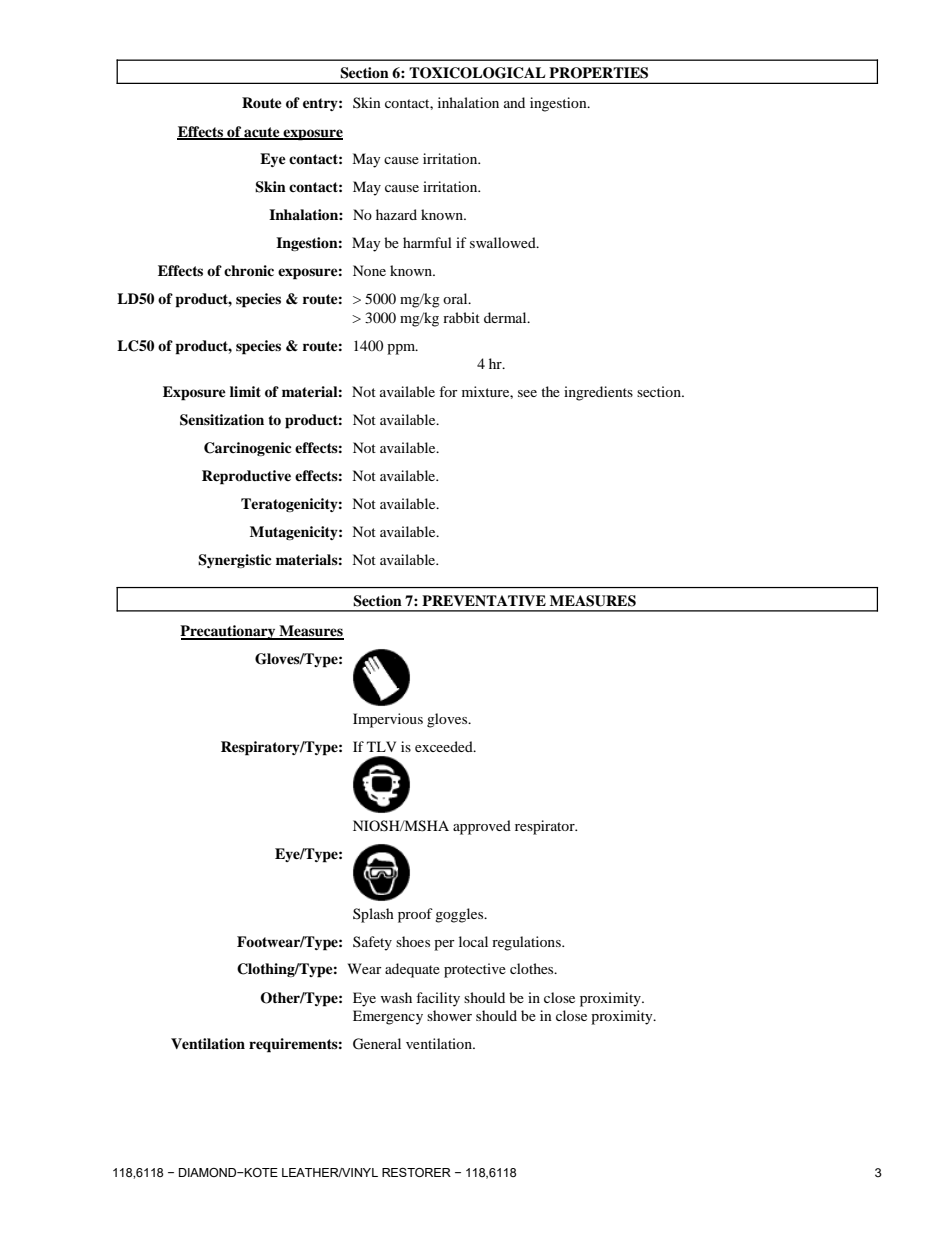 Image resolution: width=952 pixels, height=1233 pixels. What do you see at coordinates (533, 968) in the image?
I see `clothes` at bounding box center [533, 968].
